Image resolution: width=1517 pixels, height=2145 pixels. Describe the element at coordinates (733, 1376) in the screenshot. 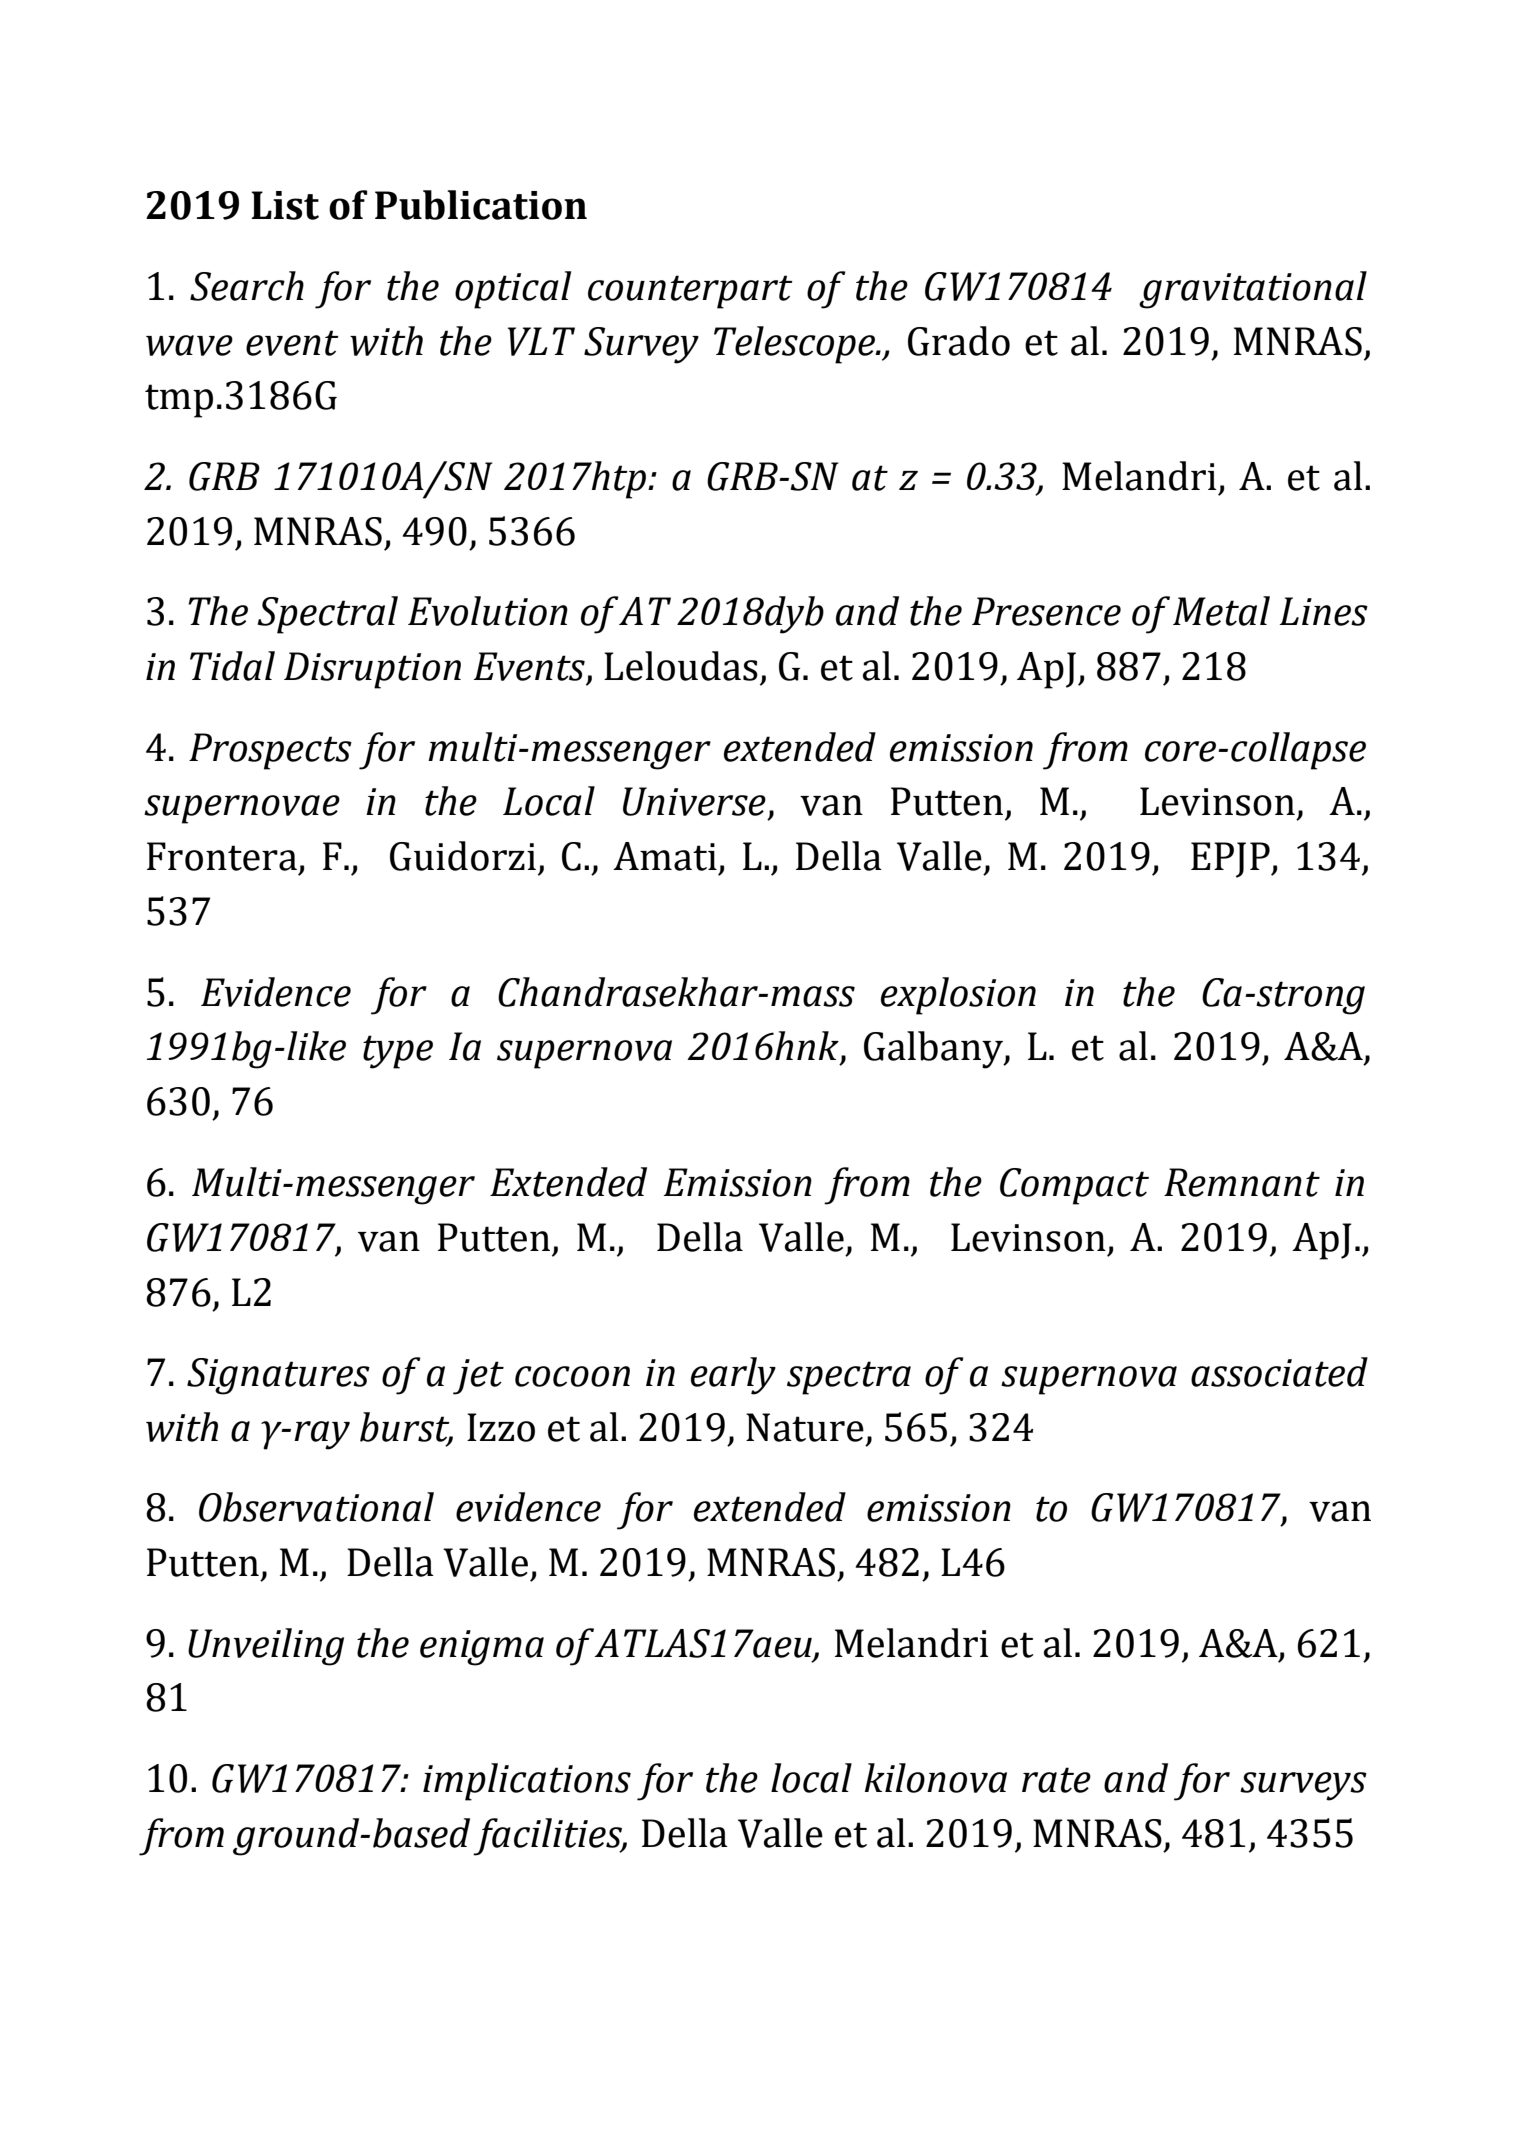

I see `early` at that location.
